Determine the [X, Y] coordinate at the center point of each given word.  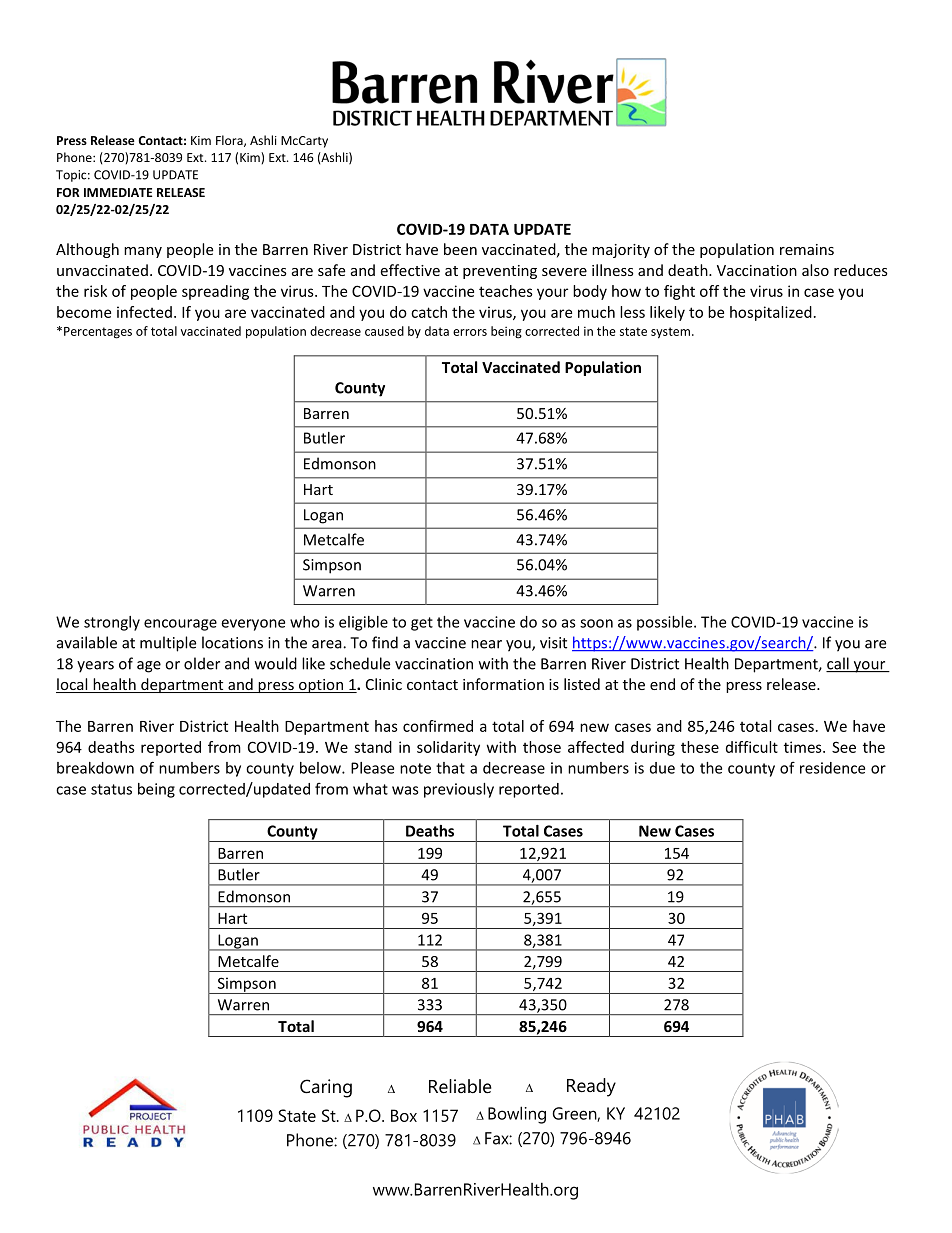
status [111, 789]
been [460, 249]
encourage [180, 625]
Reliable [460, 1086]
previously [459, 790]
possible [666, 623]
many [143, 252]
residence [832, 768]
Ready [591, 1087]
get [422, 624]
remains [807, 249]
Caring [326, 1088]
